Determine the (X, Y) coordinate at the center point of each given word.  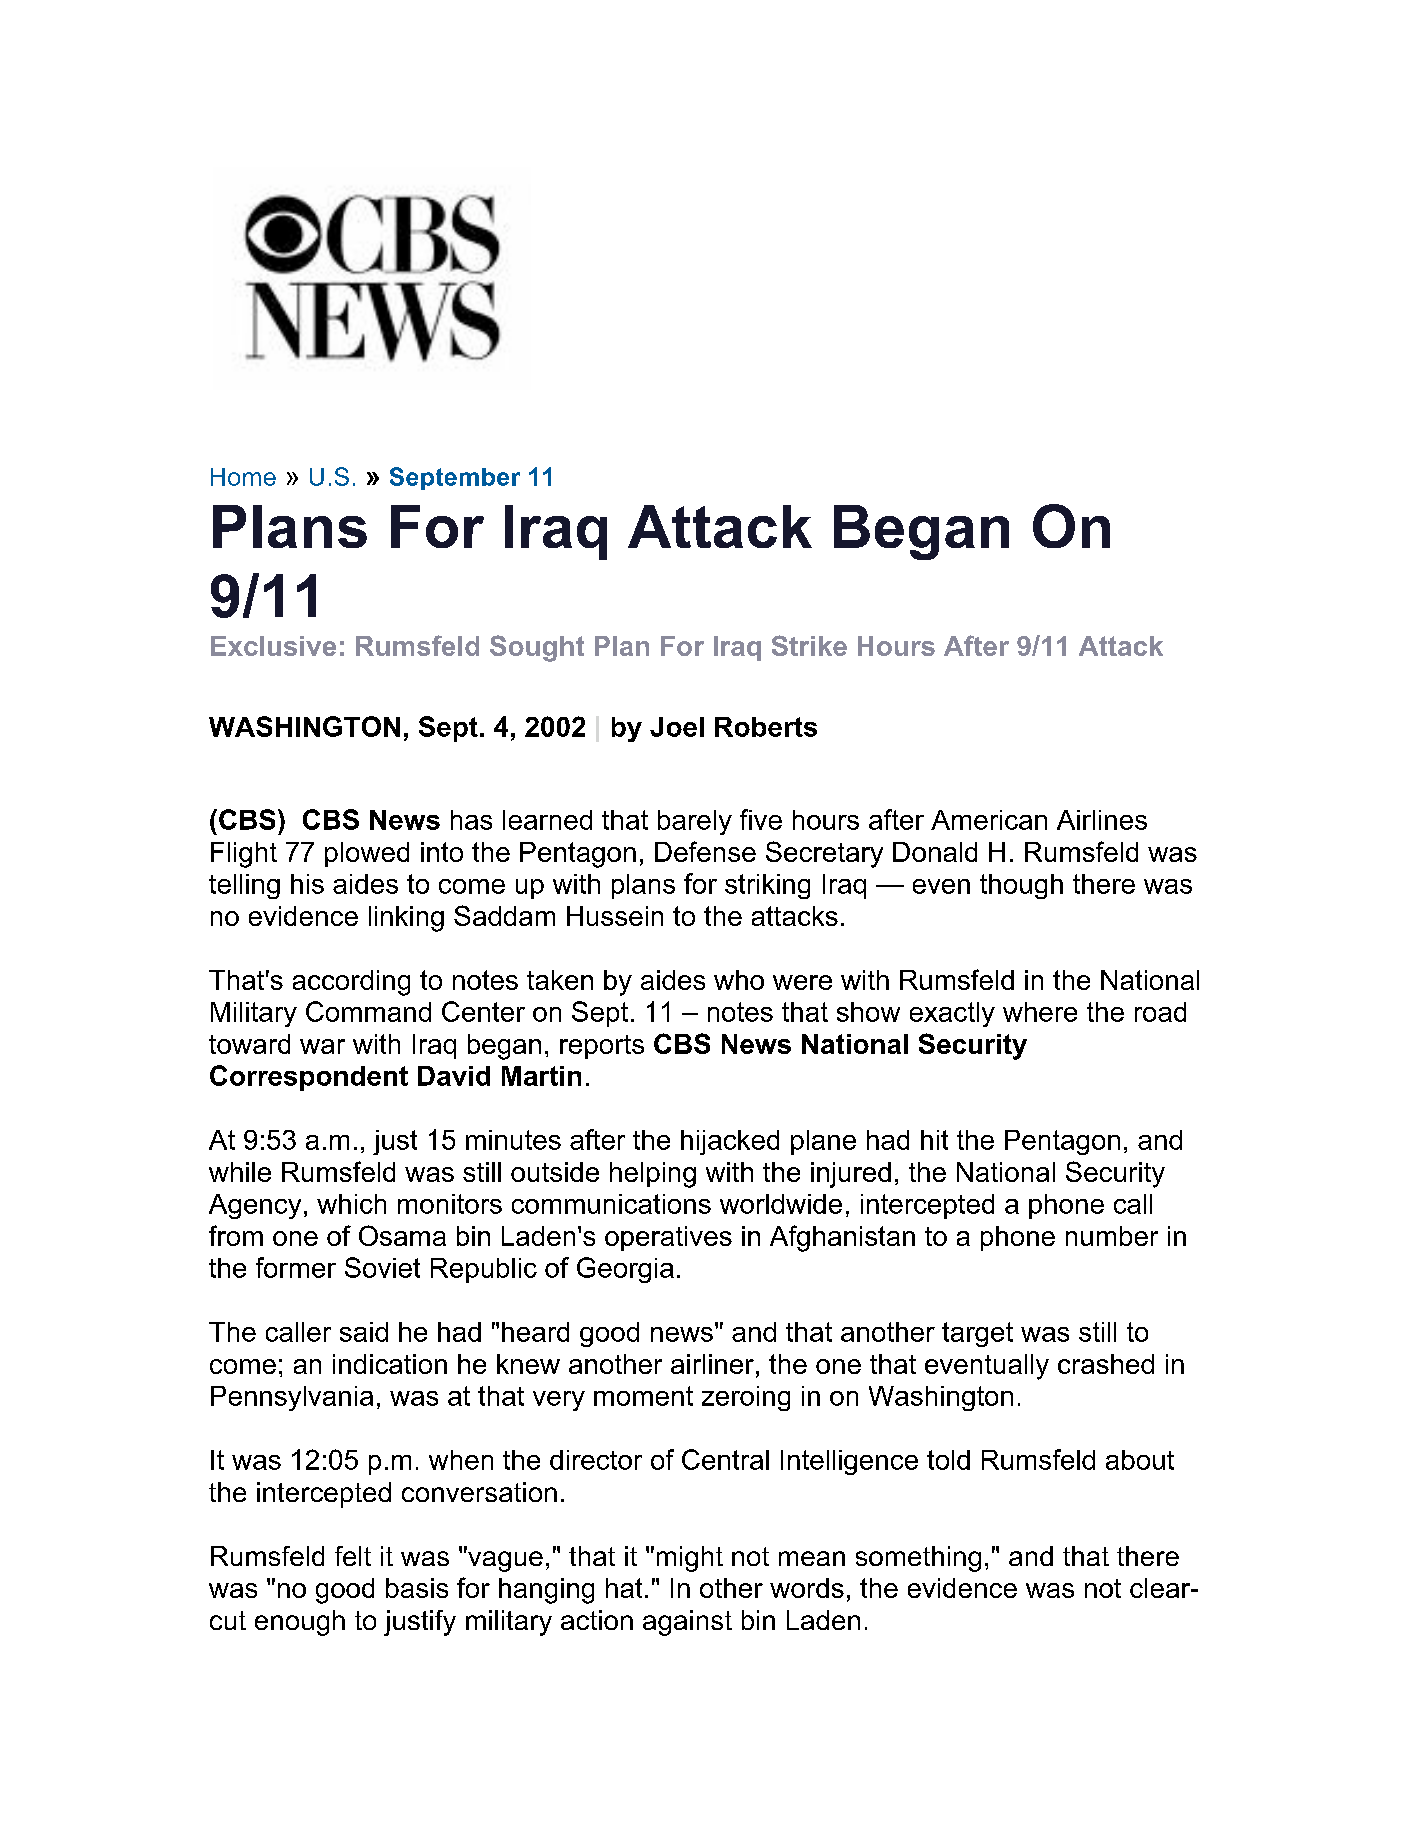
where (1040, 1012)
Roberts (766, 727)
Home (243, 477)
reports (602, 1047)
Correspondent (309, 1078)
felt (353, 1556)
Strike (809, 645)
